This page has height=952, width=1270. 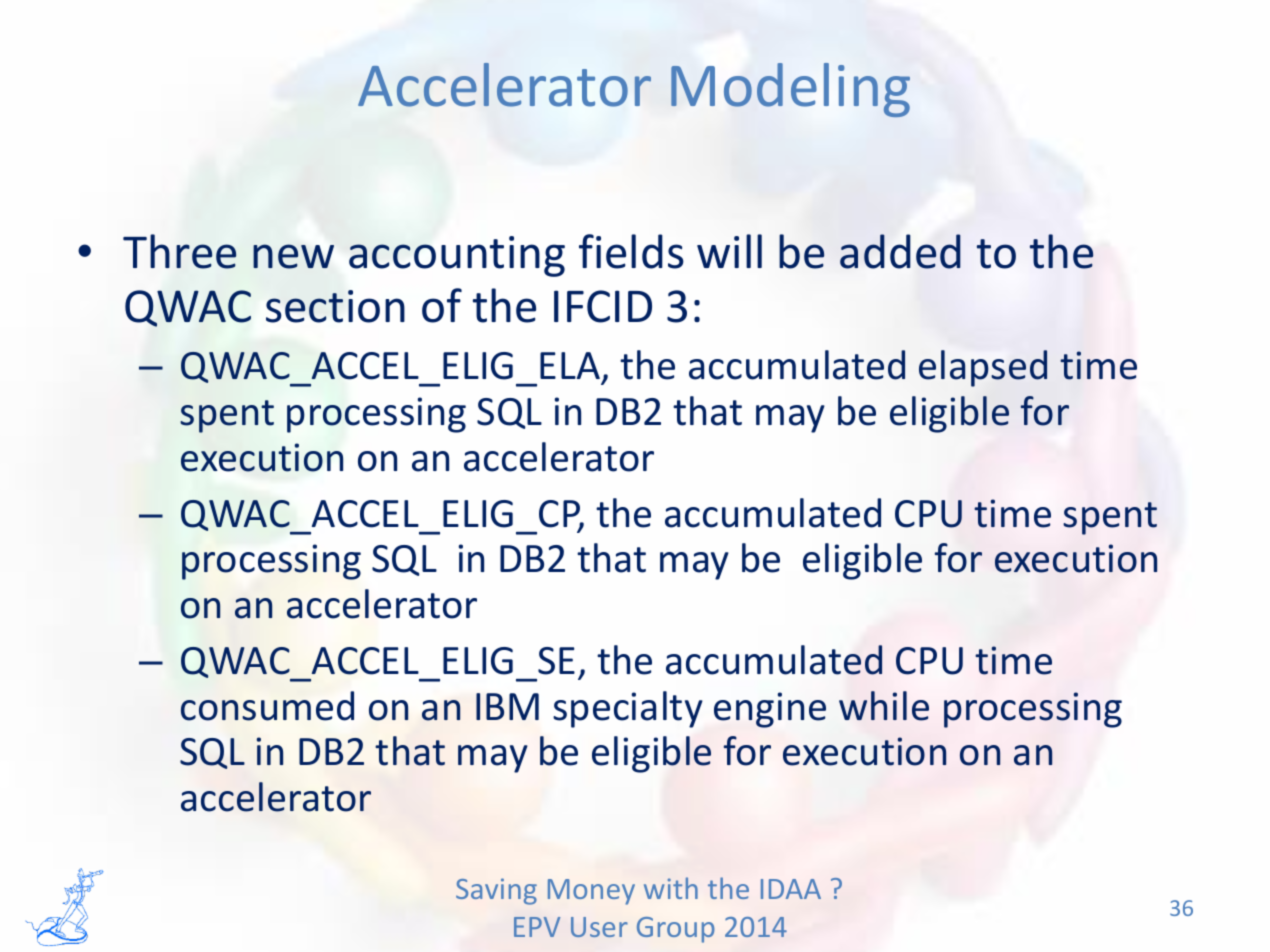 I want to click on Saving, so click(x=496, y=891).
